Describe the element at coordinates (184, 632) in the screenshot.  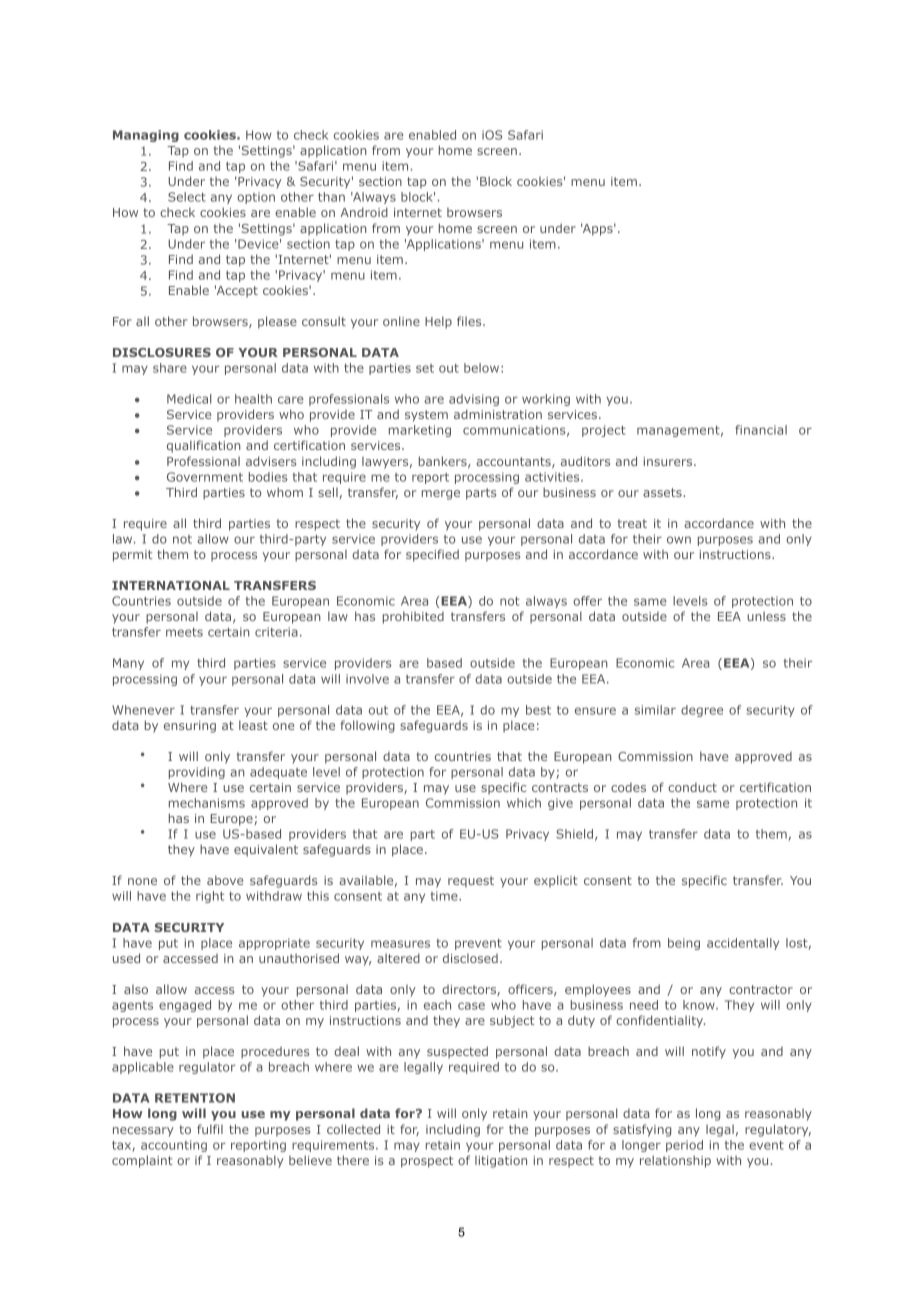
I see `meets` at that location.
